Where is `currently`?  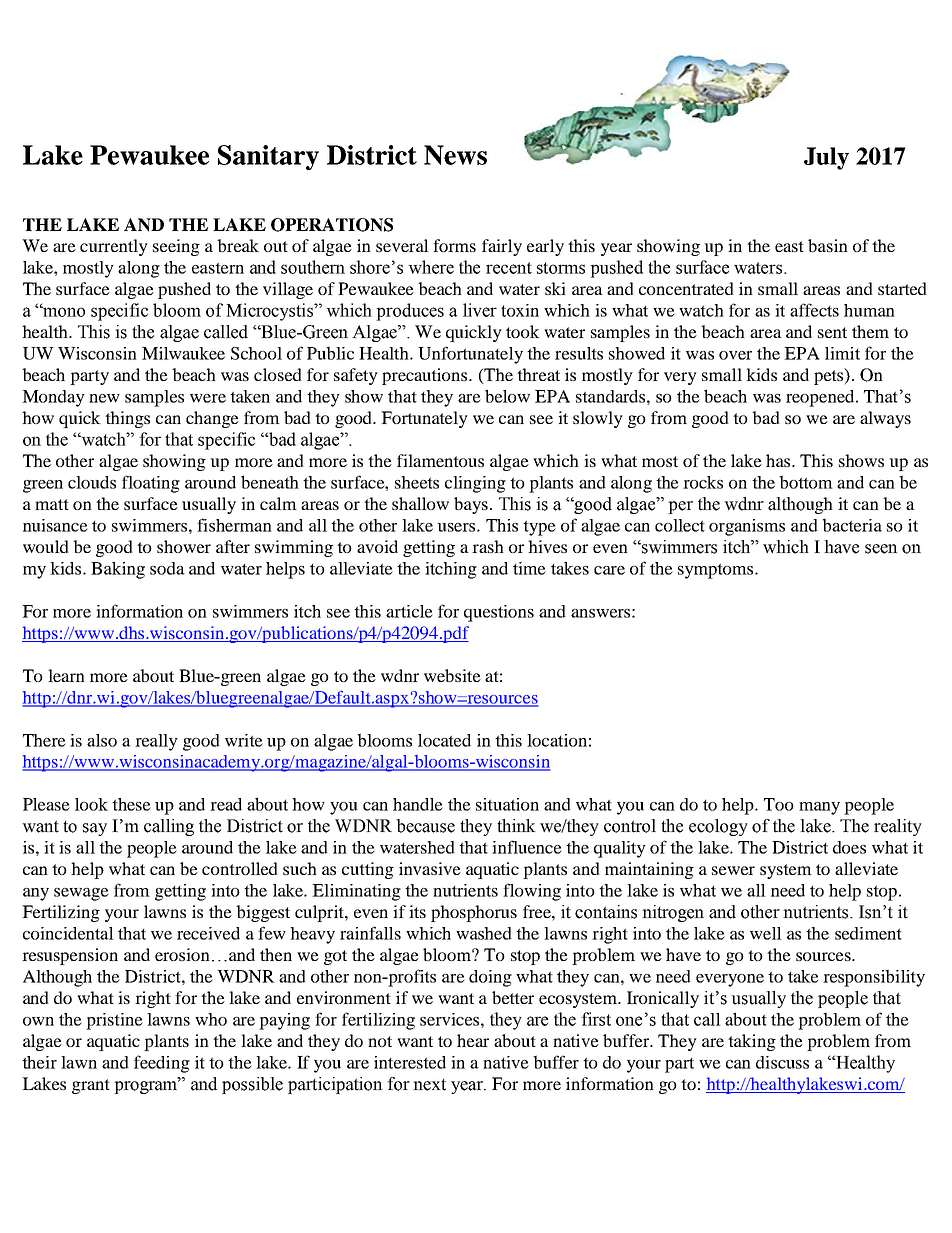
currently is located at coordinates (114, 247).
